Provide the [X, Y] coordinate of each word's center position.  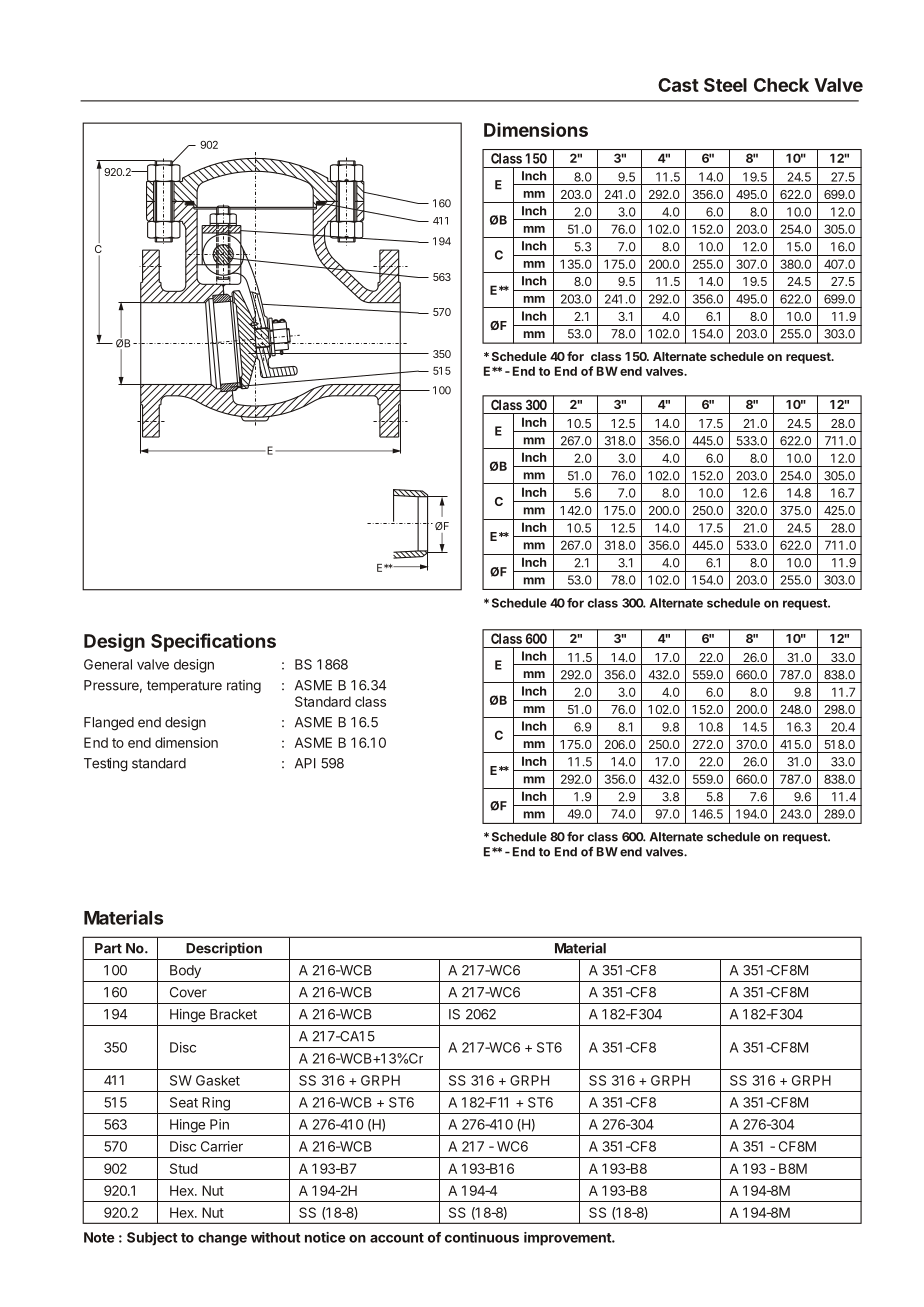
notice [325, 1237]
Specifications [213, 642]
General [108, 664]
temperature [184, 687]
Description [224, 949]
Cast [678, 85]
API [305, 763]
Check [781, 85]
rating [244, 687]
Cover [188, 992]
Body [185, 971]
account [397, 1238]
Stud [184, 1168]
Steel [725, 85]
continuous [482, 1237]
